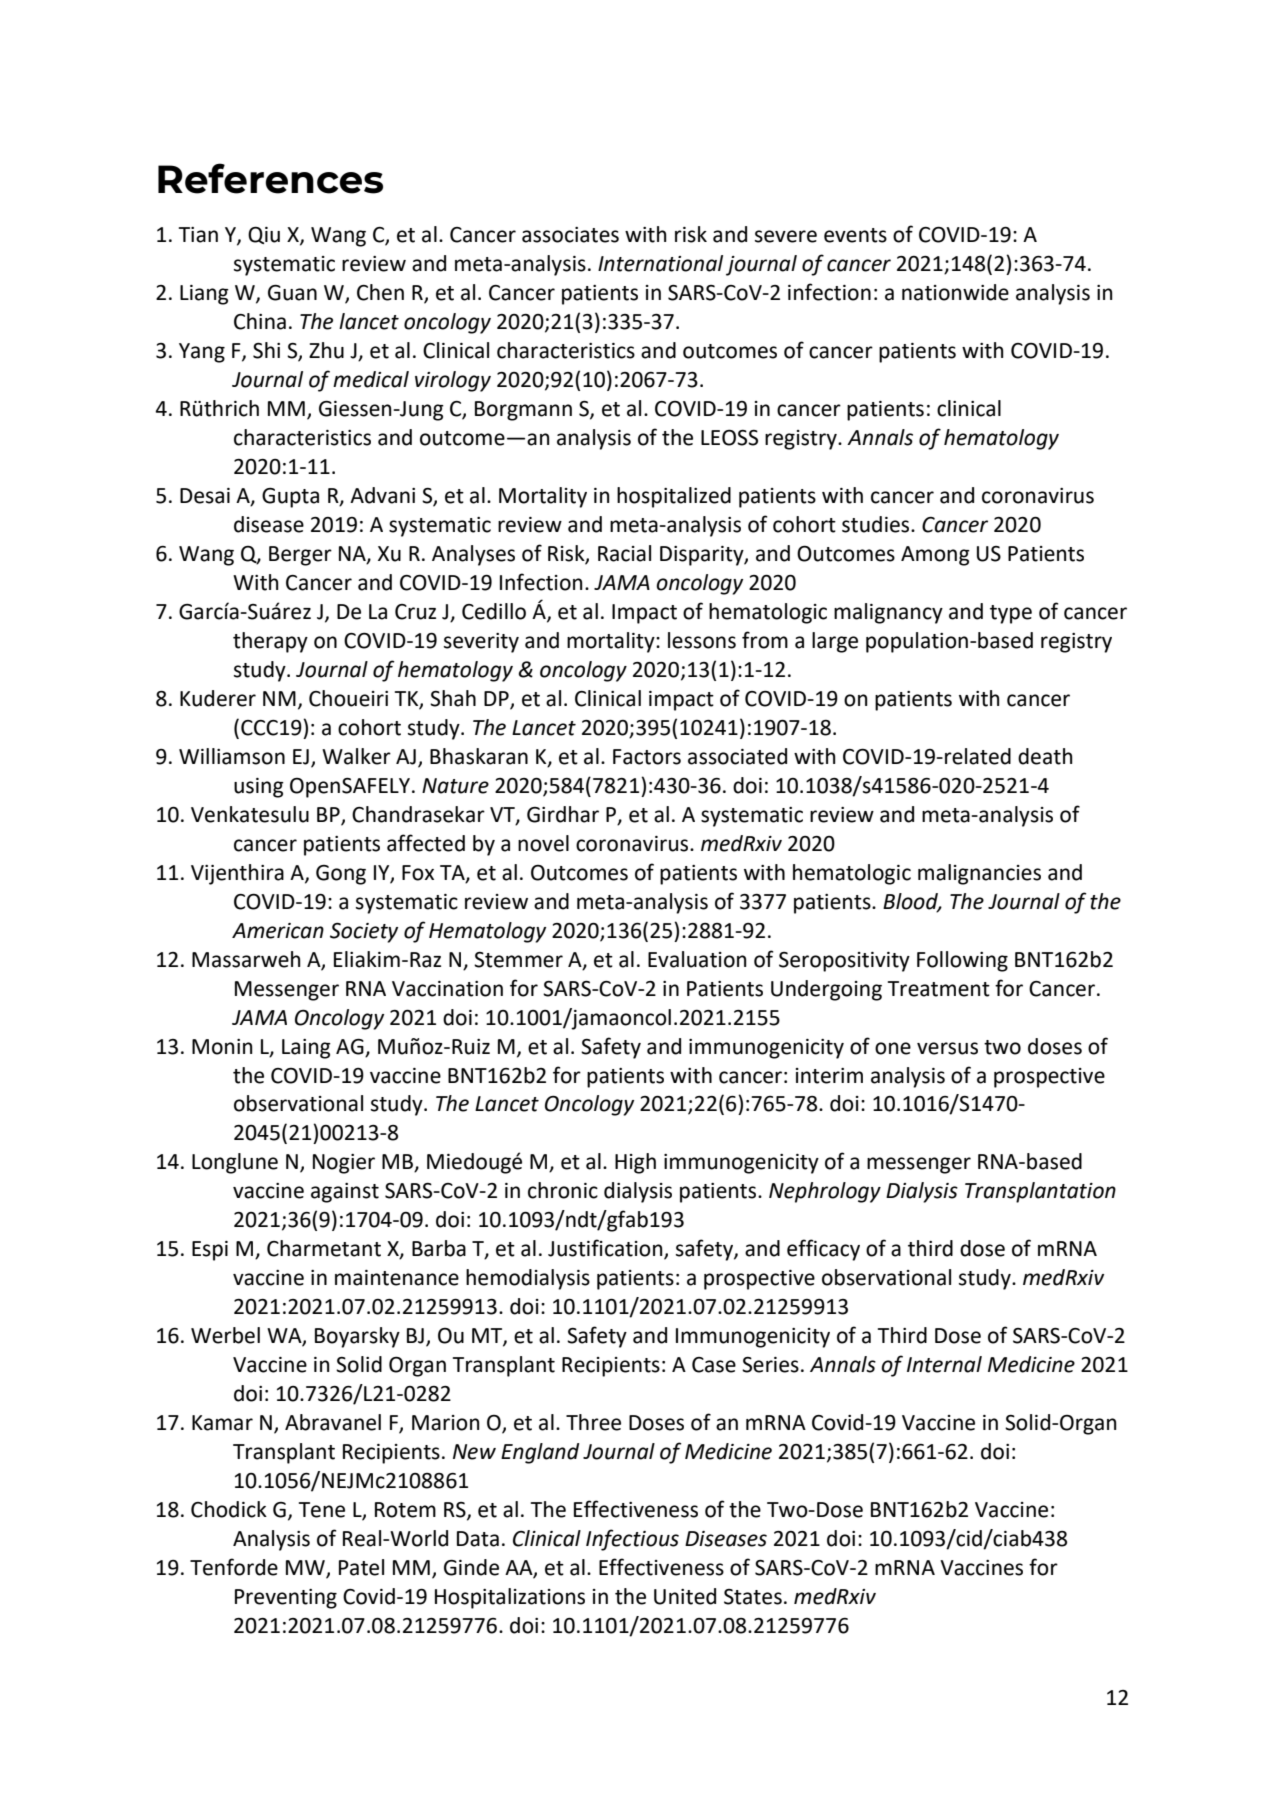 The width and height of the screenshot is (1285, 1817). Describe the element at coordinates (632, 1540) in the screenshot. I see `Infectious` at that location.
